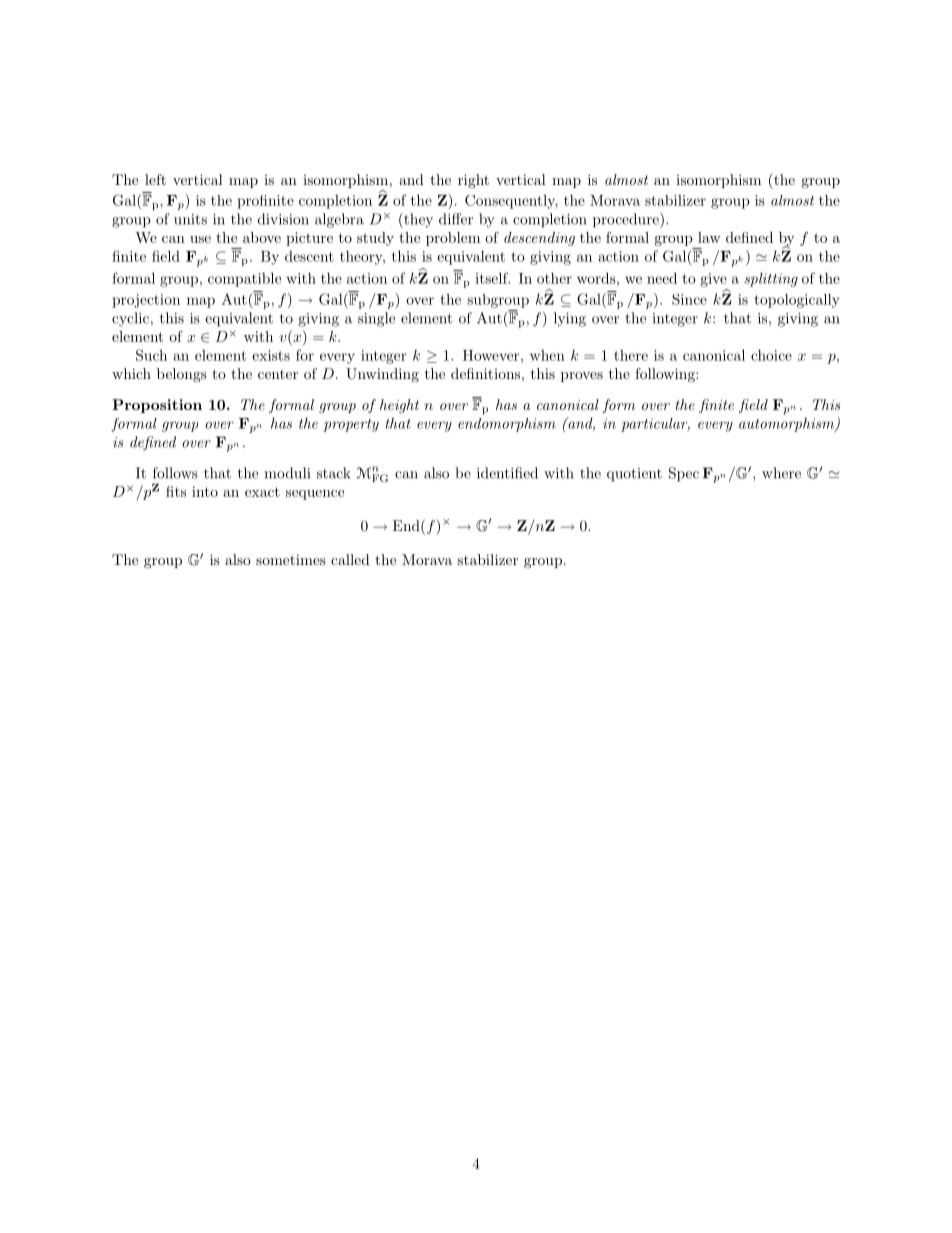 The image size is (952, 1233). What do you see at coordinates (350, 559) in the document?
I see `called` at bounding box center [350, 559].
